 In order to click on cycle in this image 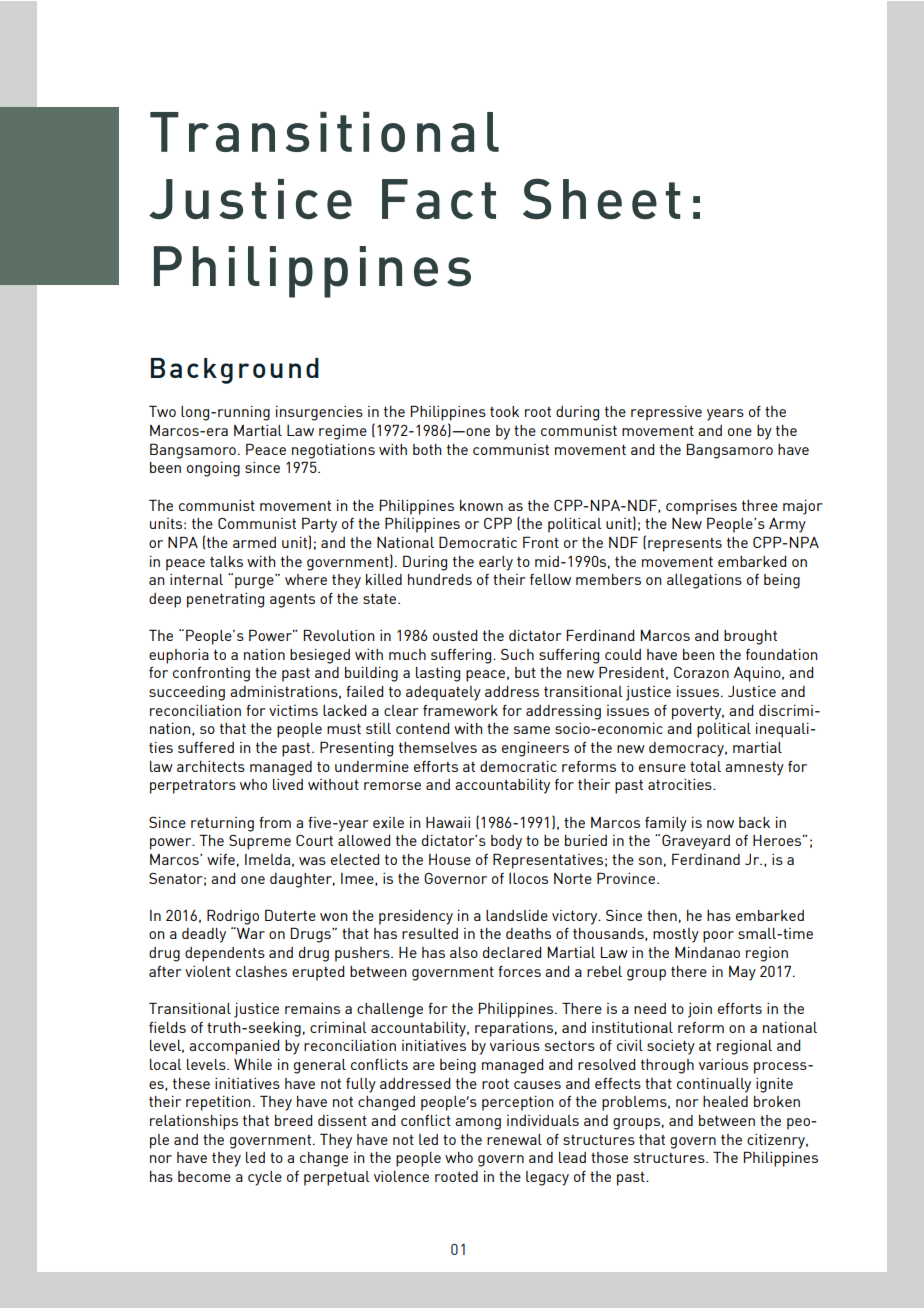, I will do `click(265, 1178)`.
